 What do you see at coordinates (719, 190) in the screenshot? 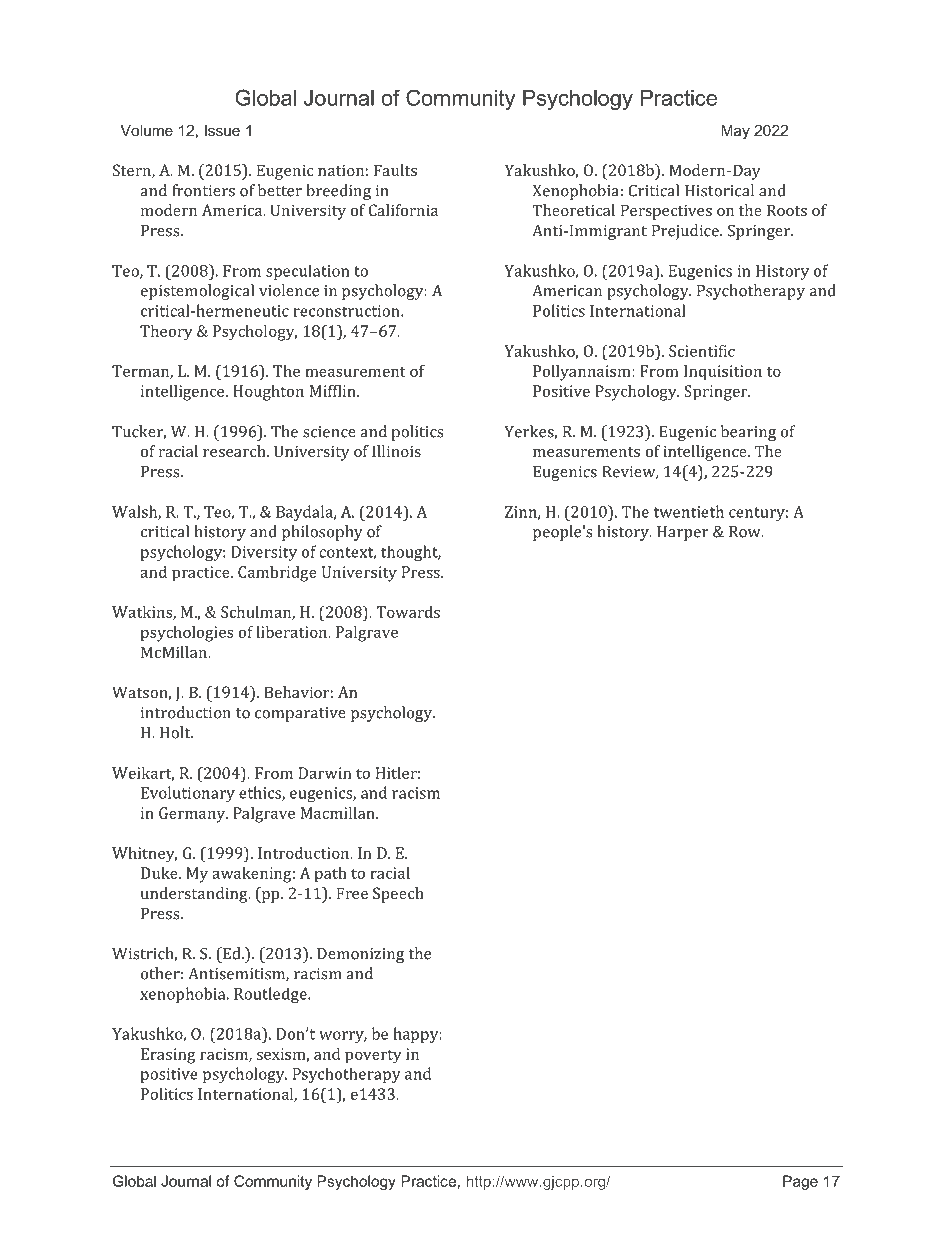
I see `Historical` at bounding box center [719, 190].
